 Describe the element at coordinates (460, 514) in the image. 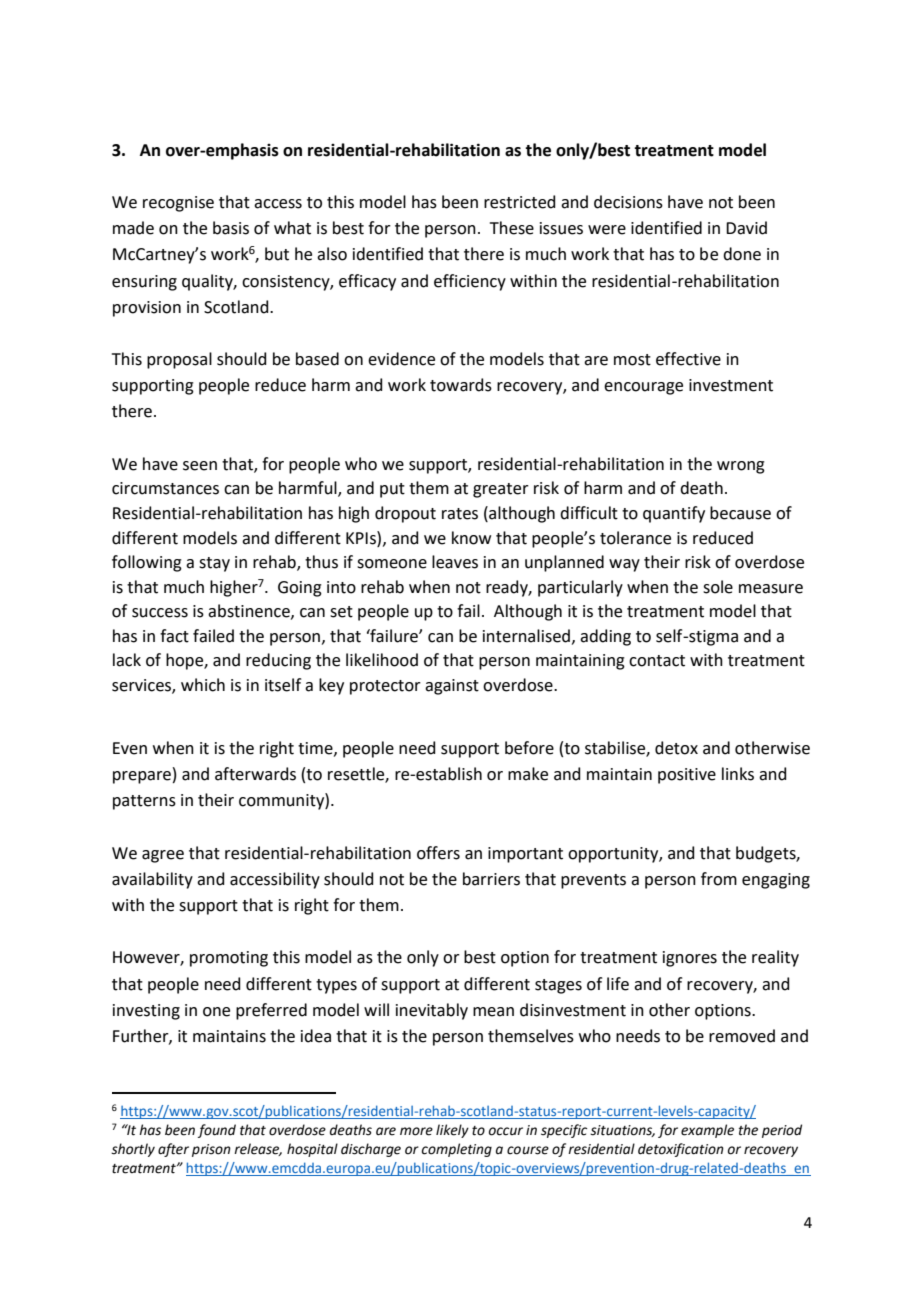

I see `rates` at that location.
